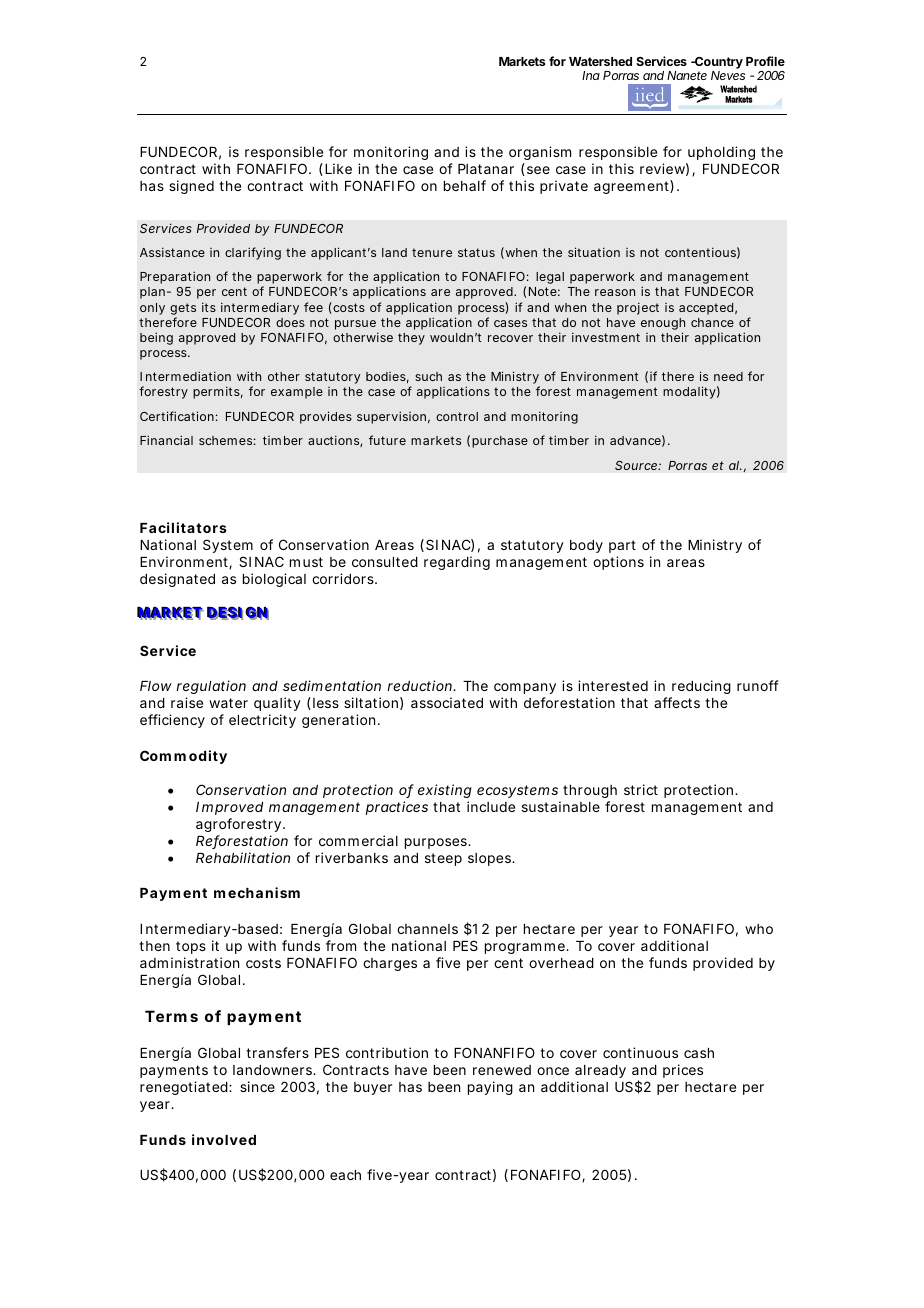 The image size is (924, 1308). What do you see at coordinates (191, 187) in the image?
I see `signed` at bounding box center [191, 187].
